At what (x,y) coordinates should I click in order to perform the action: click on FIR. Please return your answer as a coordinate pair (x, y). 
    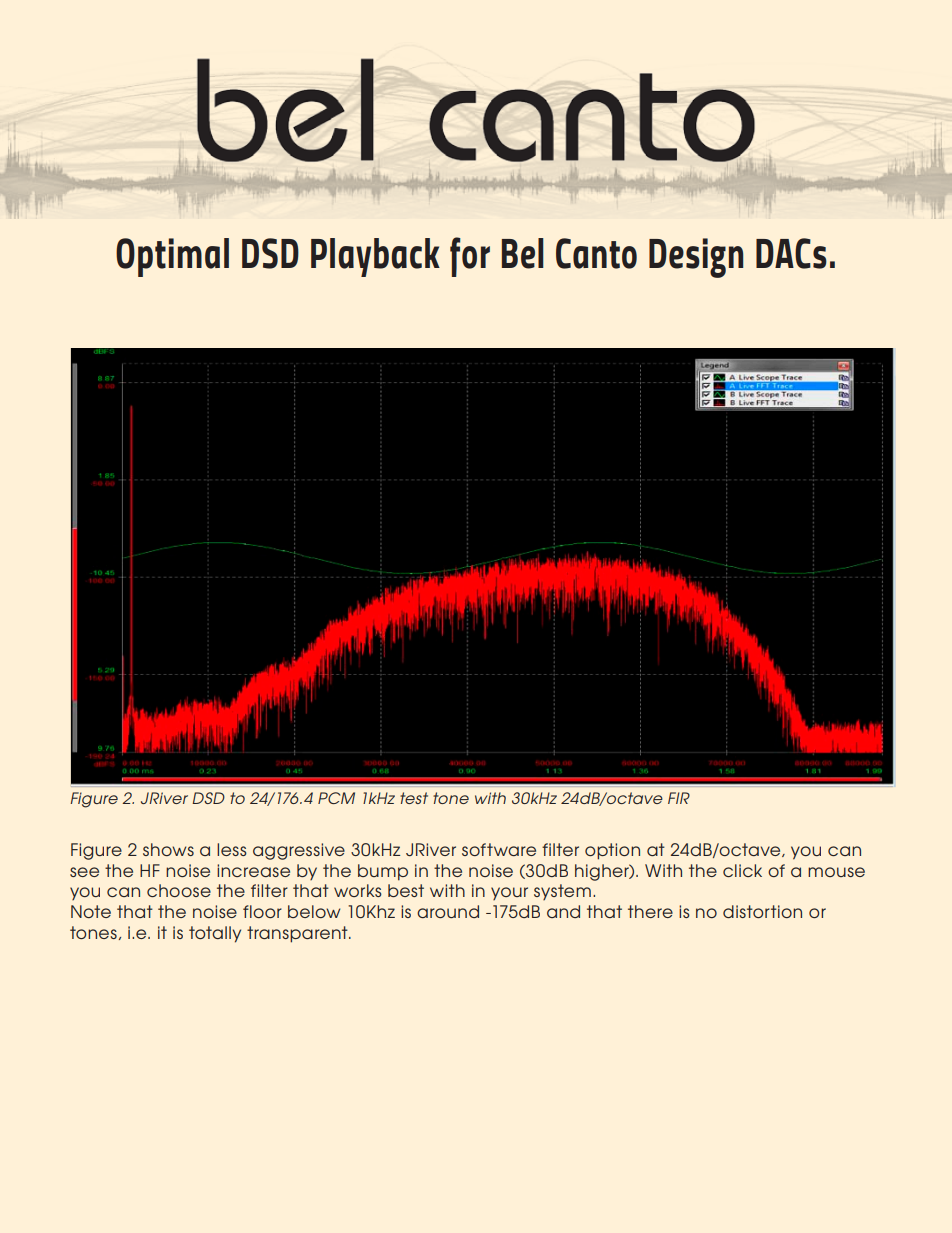
    Looking at the image, I should click on (679, 798).
